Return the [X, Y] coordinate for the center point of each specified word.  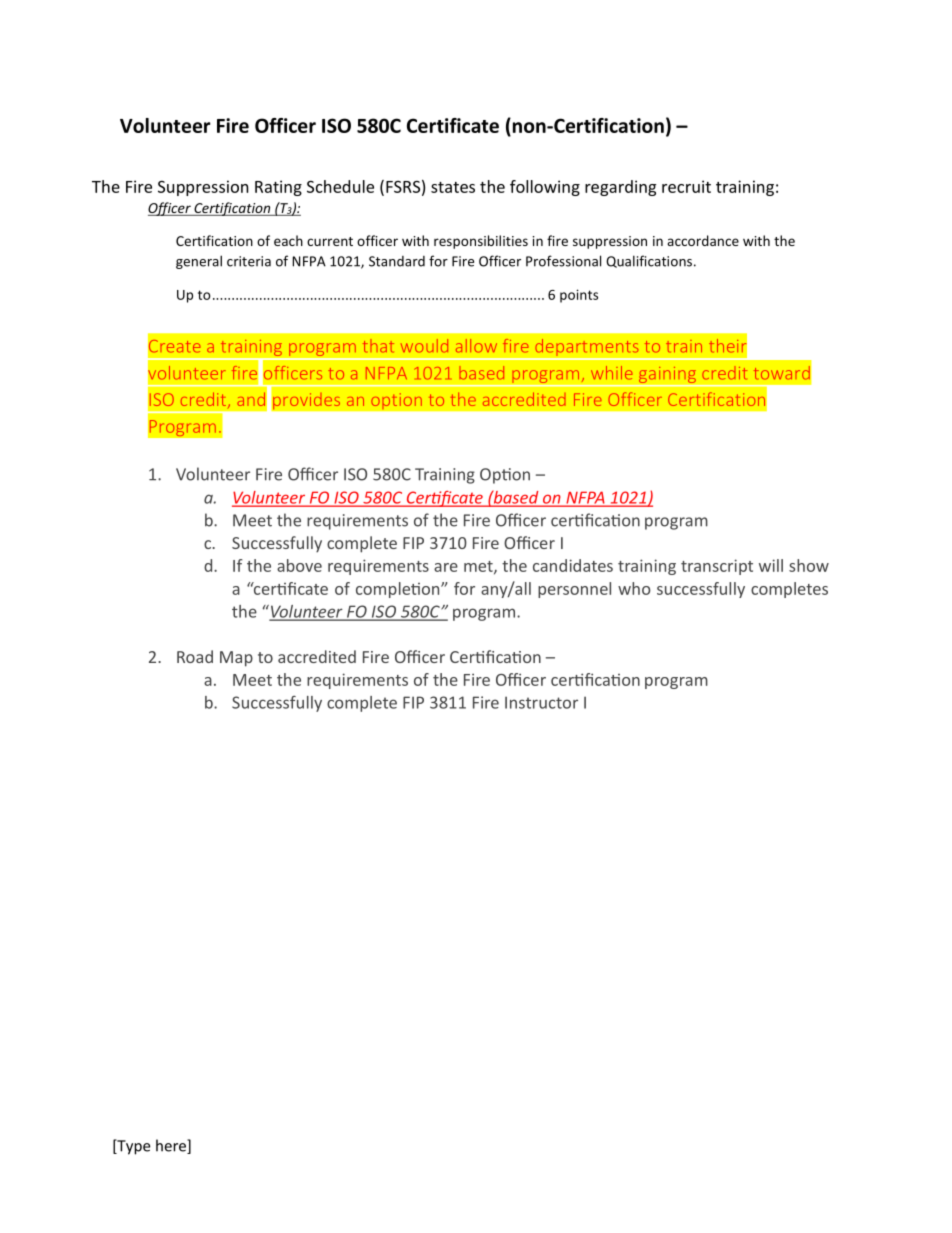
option [396, 401]
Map [236, 659]
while [612, 373]
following [545, 188]
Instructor [541, 702]
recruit [686, 186]
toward [782, 373]
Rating [278, 188]
